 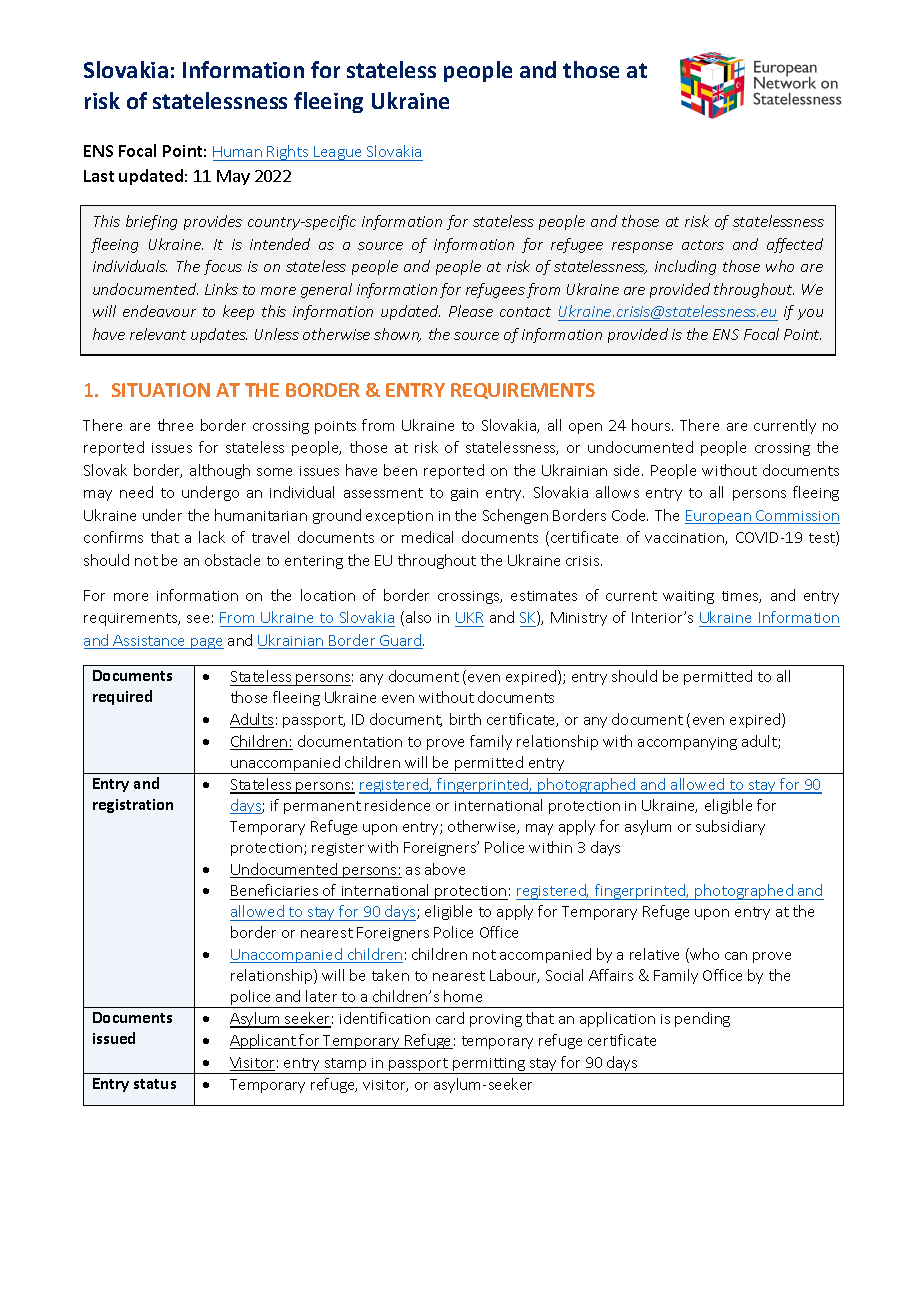 What do you see at coordinates (213, 222) in the document?
I see `provides` at bounding box center [213, 222].
